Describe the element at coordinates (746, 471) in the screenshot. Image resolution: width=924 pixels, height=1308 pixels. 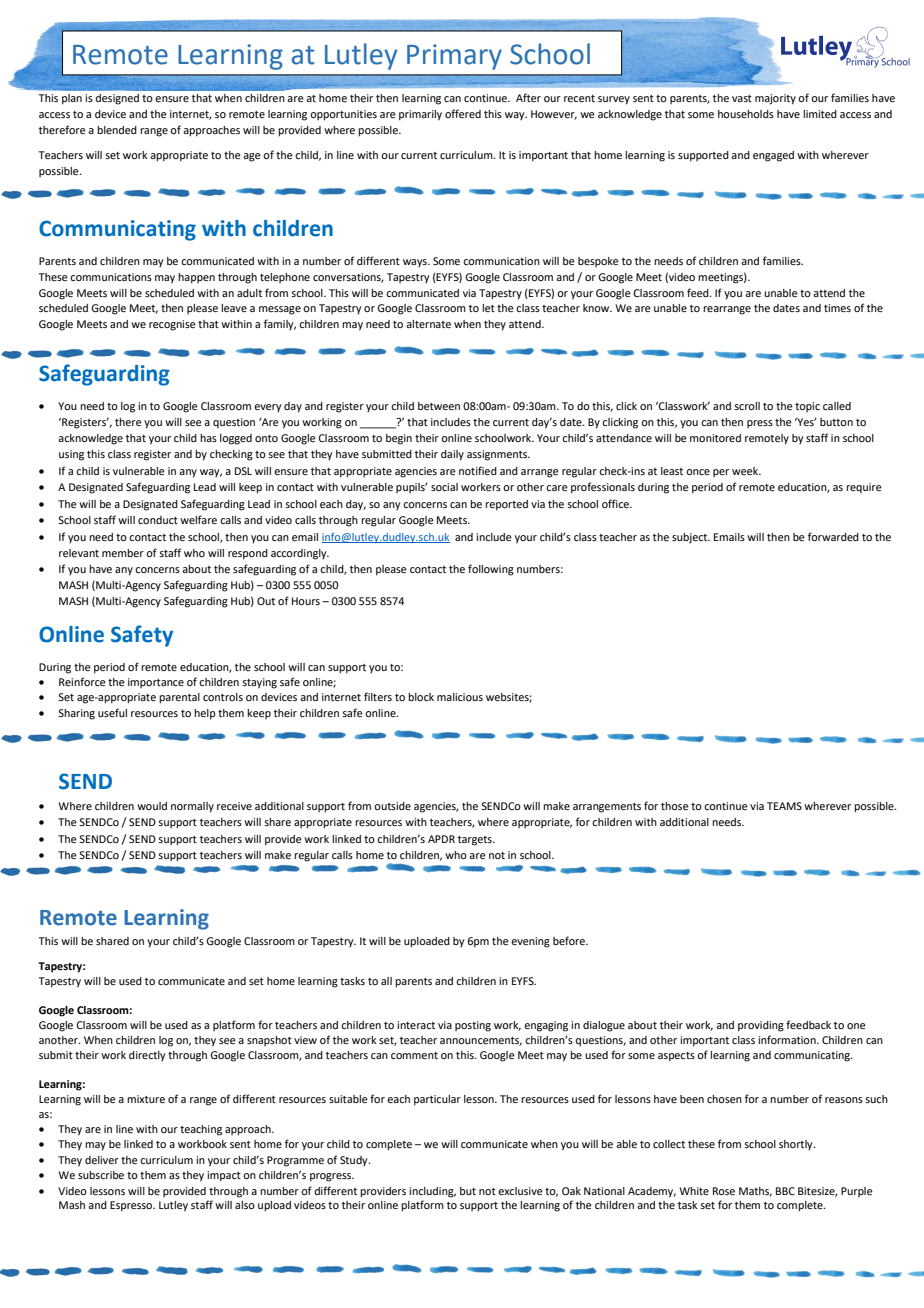
I see `week` at that location.
